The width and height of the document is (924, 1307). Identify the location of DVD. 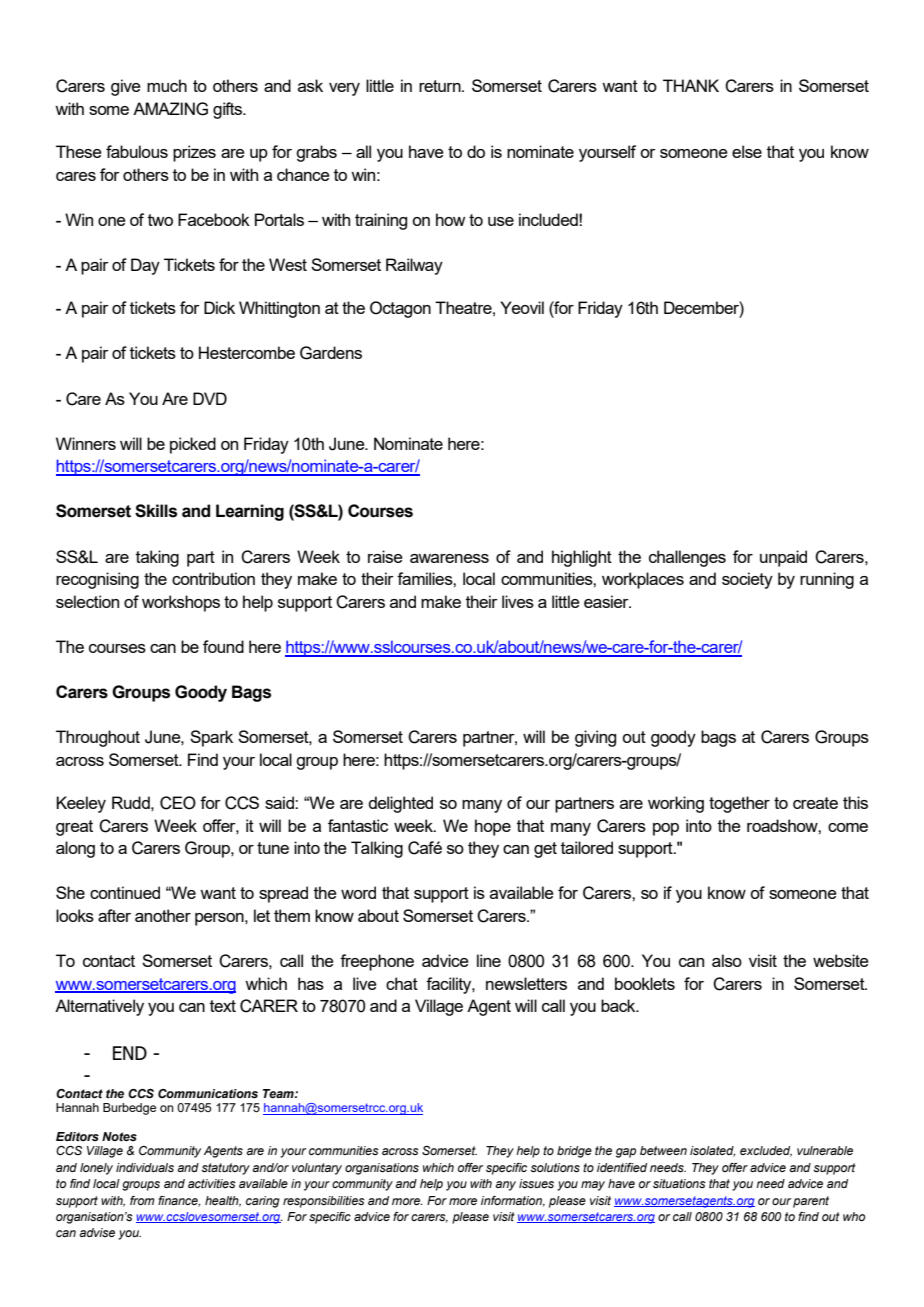
(210, 398).
